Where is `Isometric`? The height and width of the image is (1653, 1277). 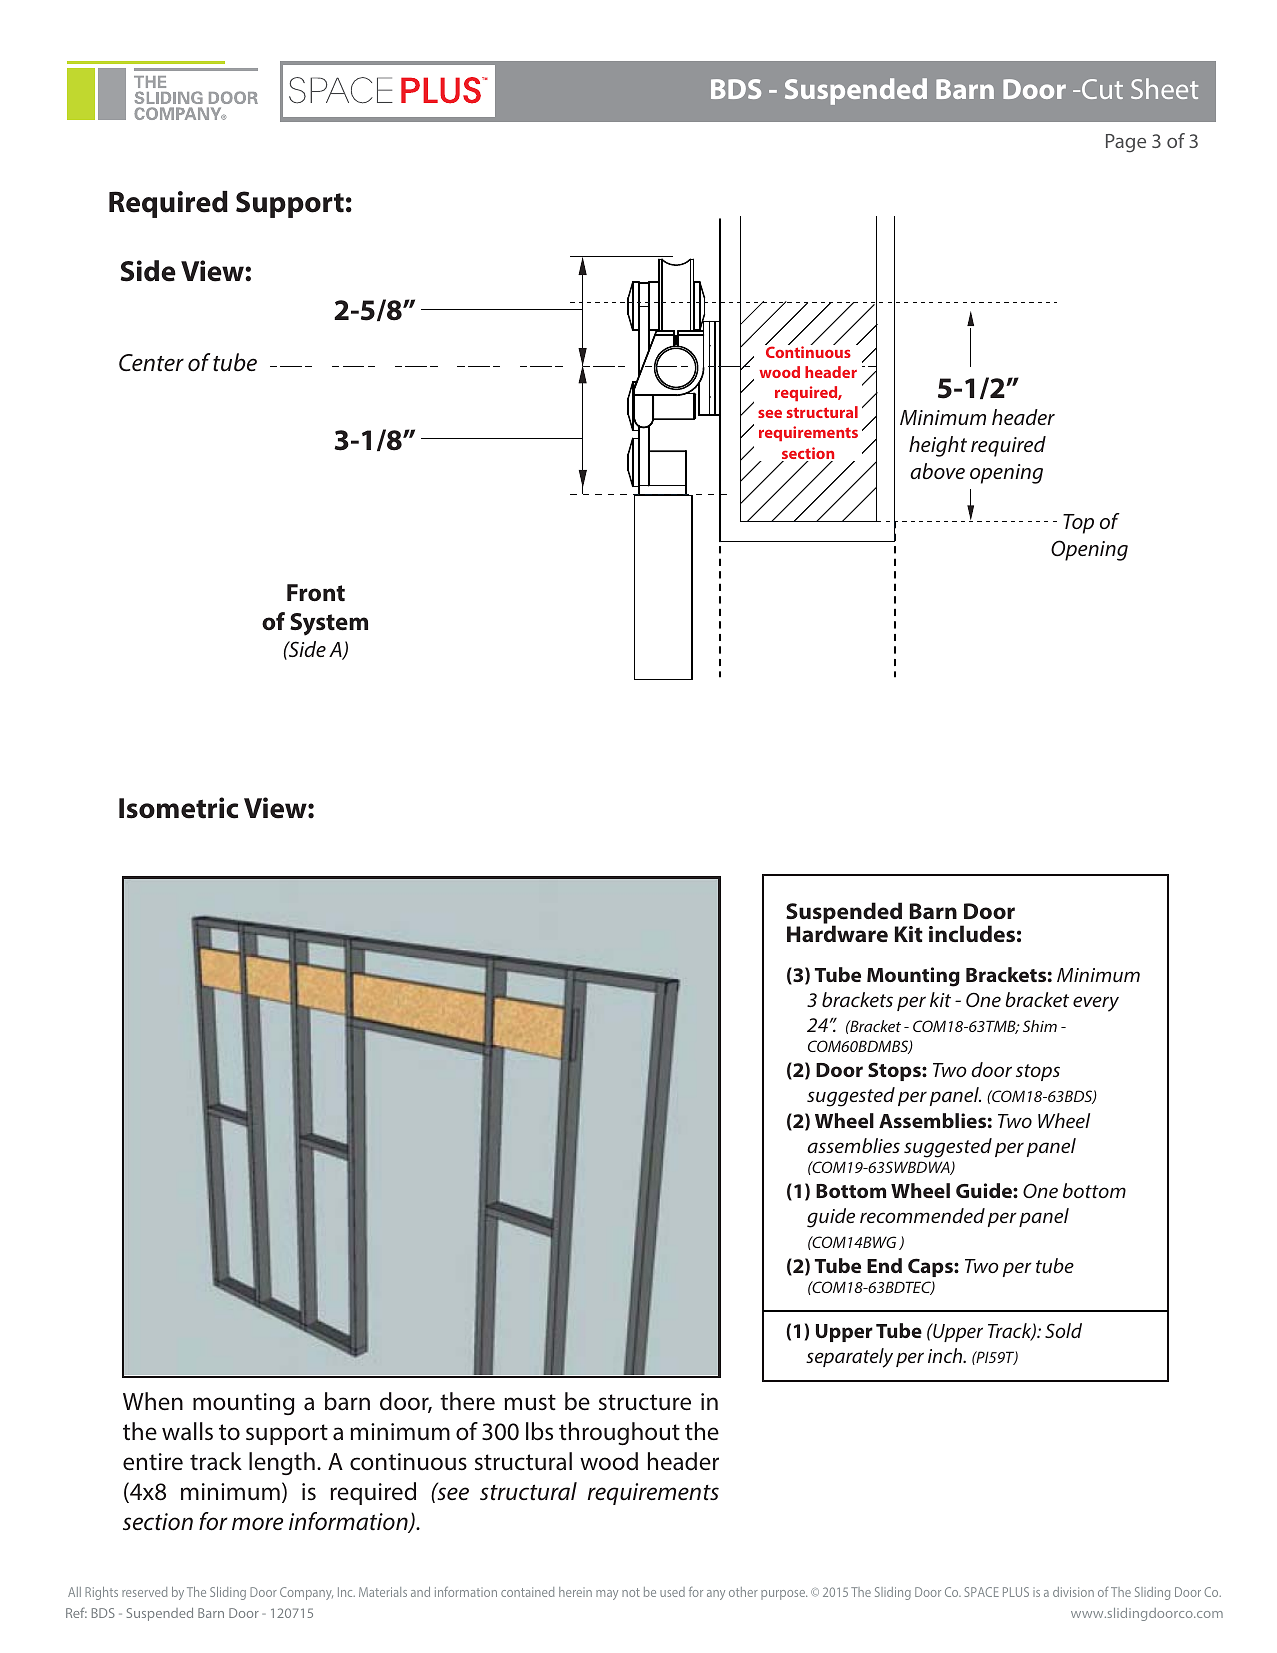 Isometric is located at coordinates (178, 808).
